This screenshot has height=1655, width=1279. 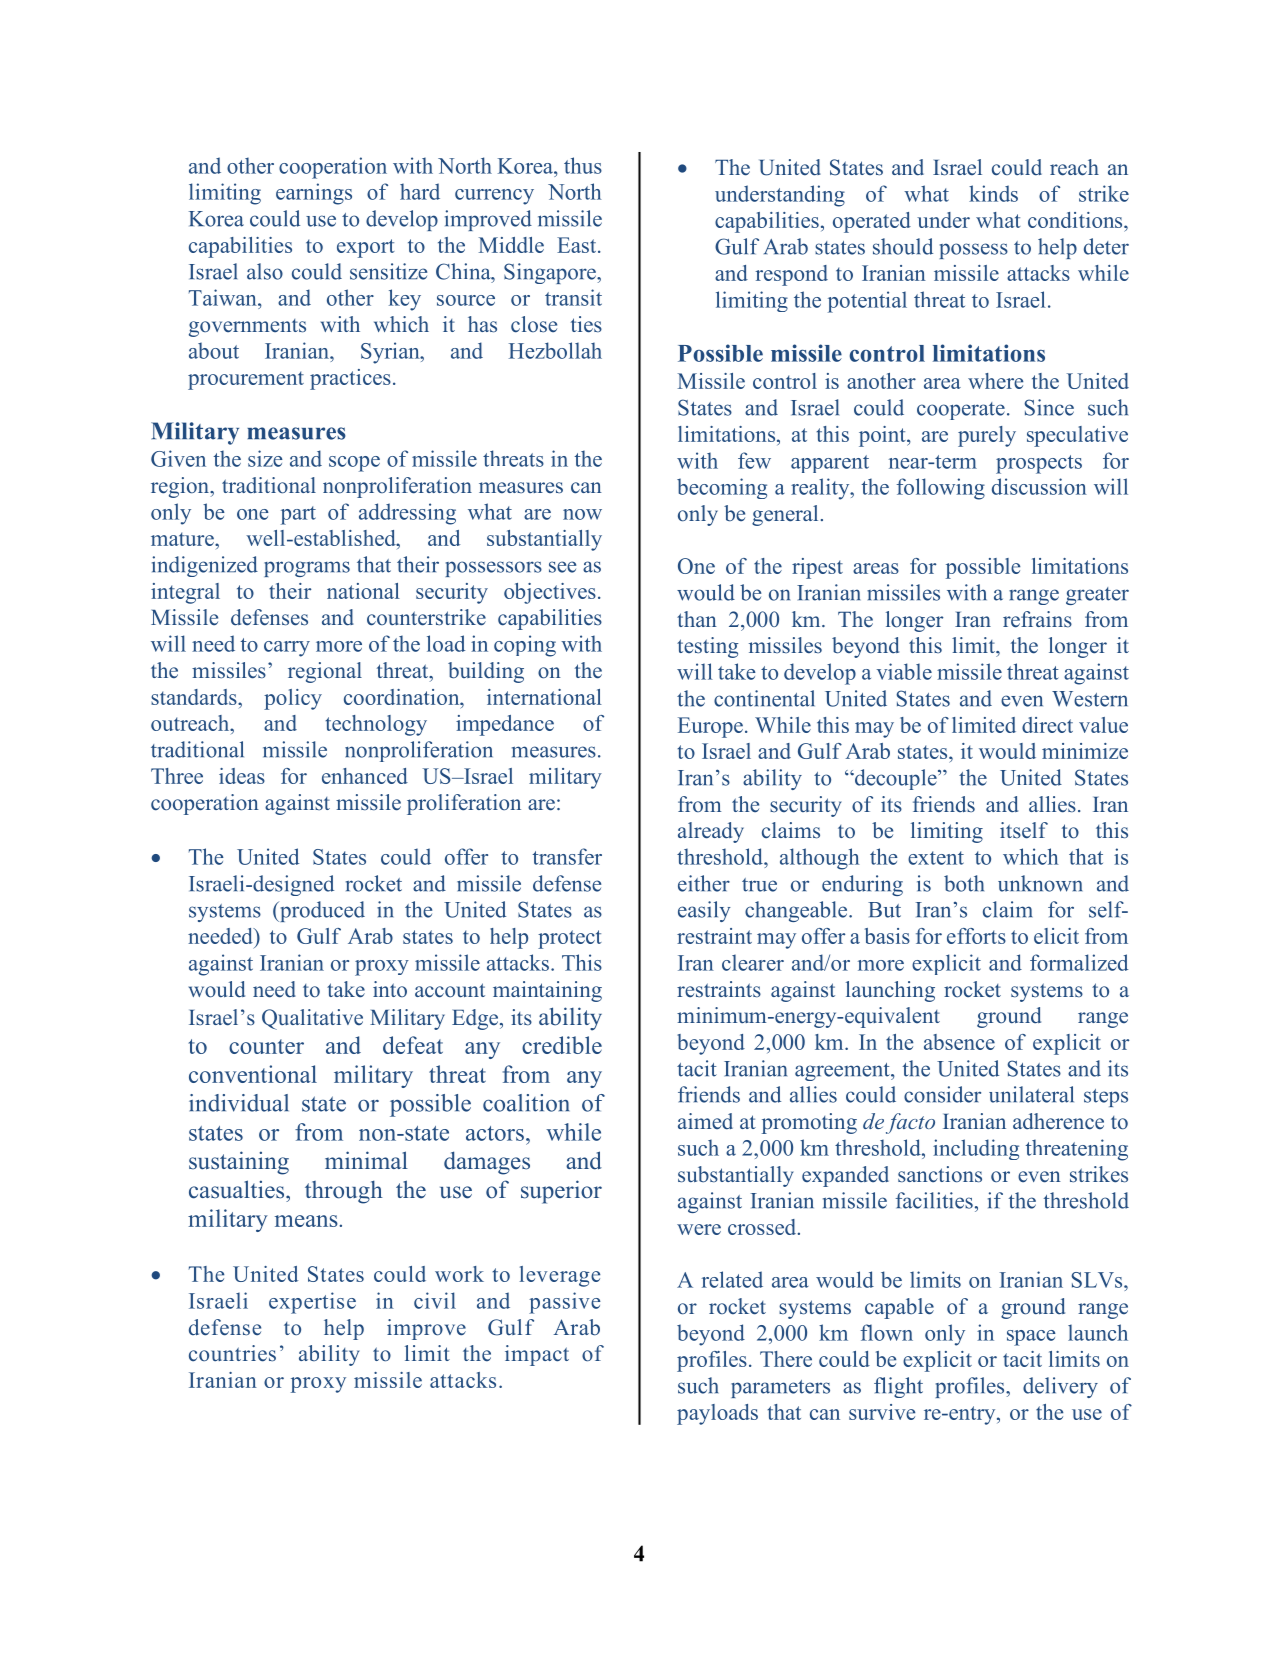 What do you see at coordinates (993, 193) in the screenshot?
I see `kinds` at bounding box center [993, 193].
